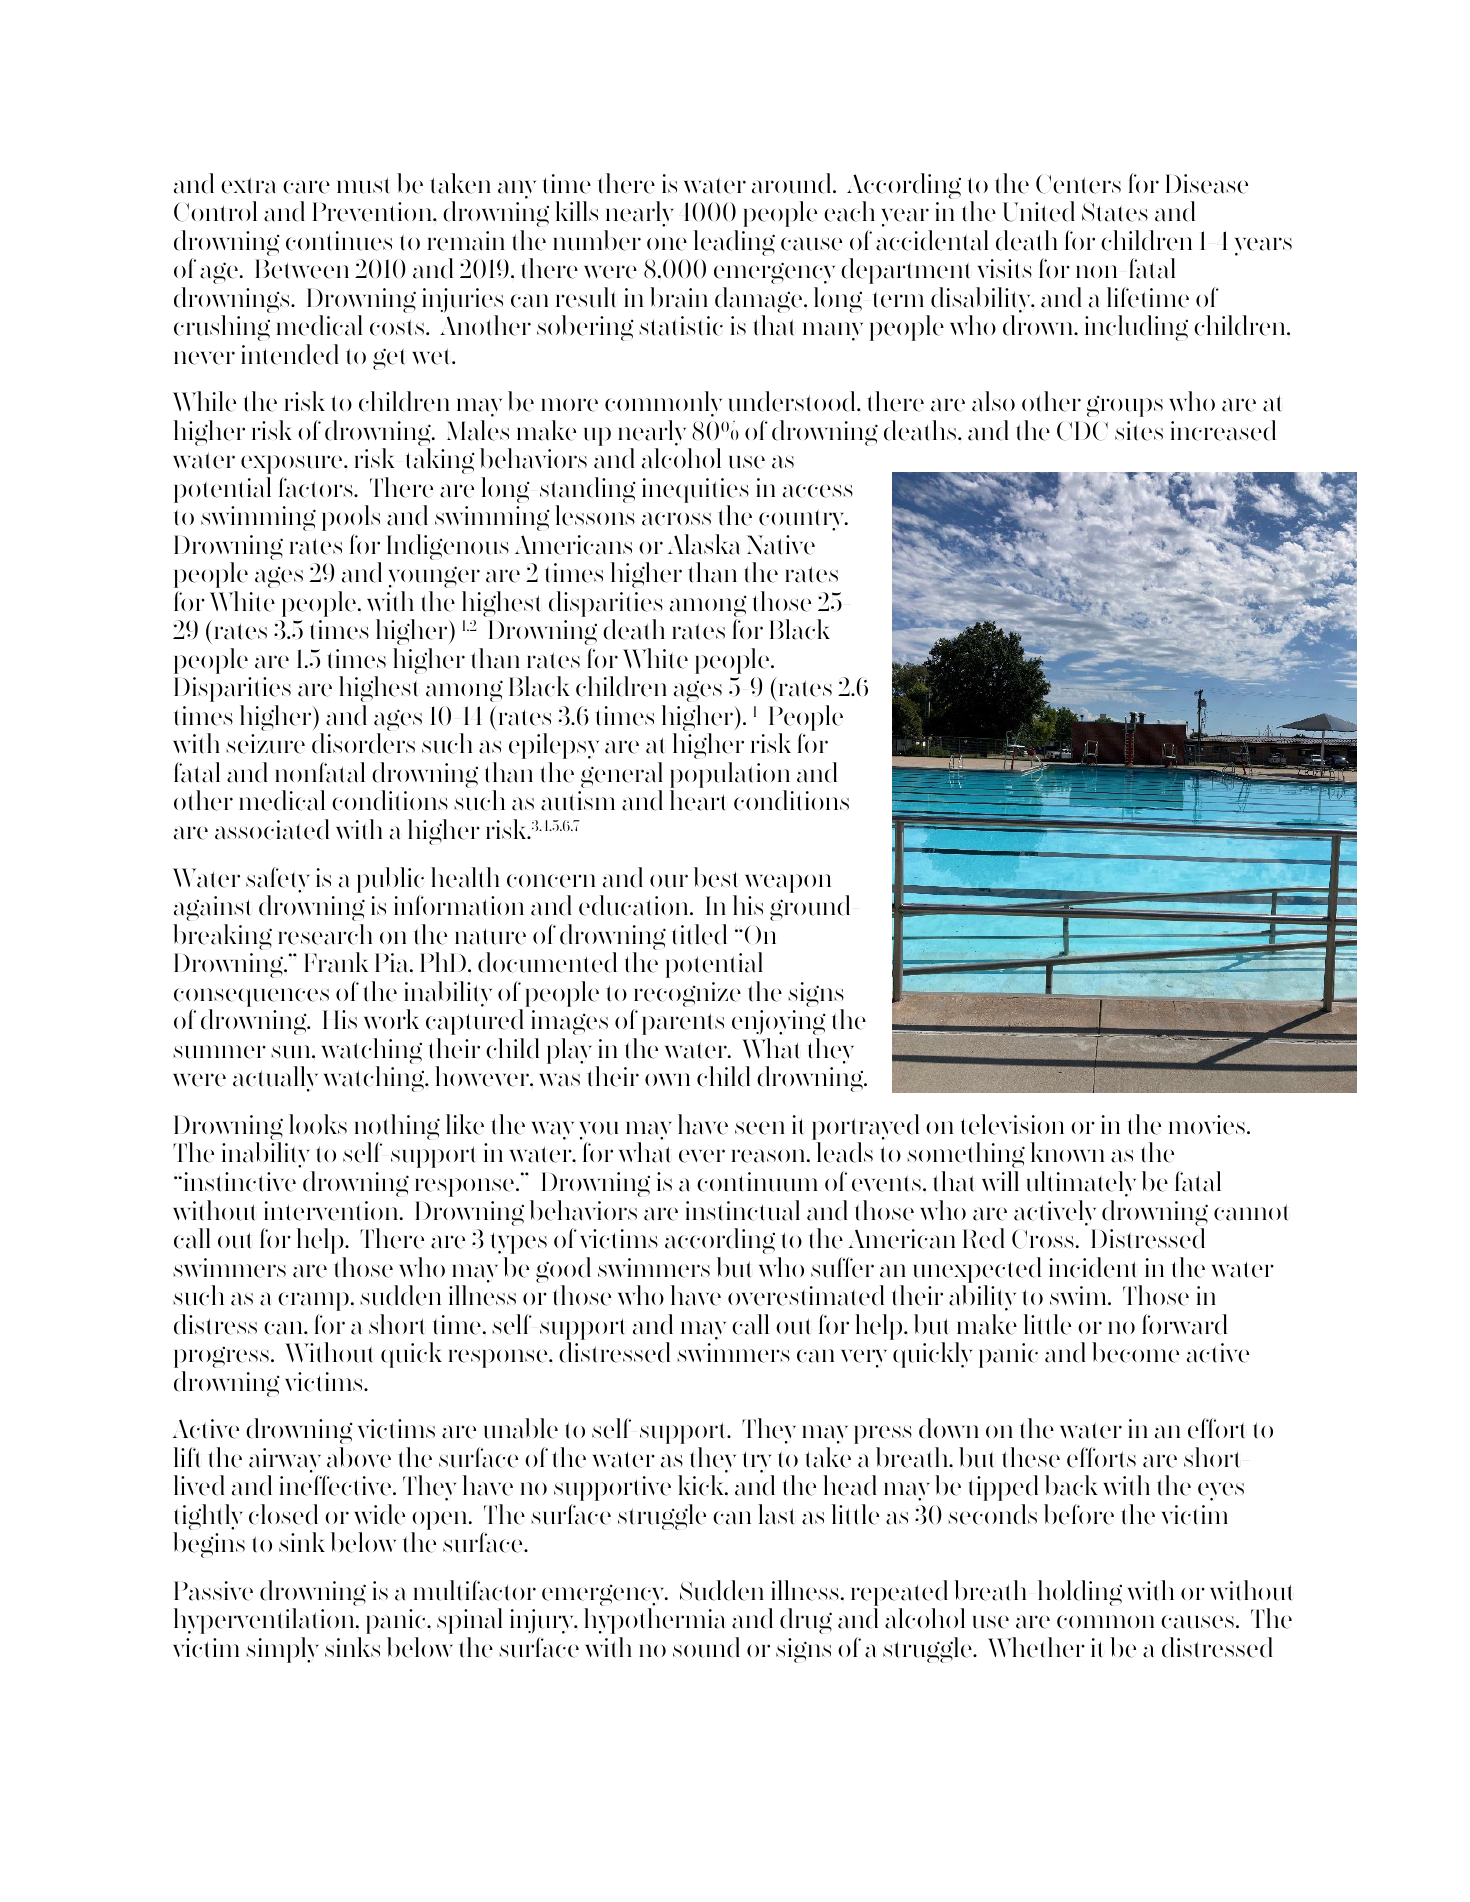 Image resolution: width=1470 pixels, height=1902 pixels. What do you see at coordinates (278, 881) in the page?
I see `safety` at bounding box center [278, 881].
